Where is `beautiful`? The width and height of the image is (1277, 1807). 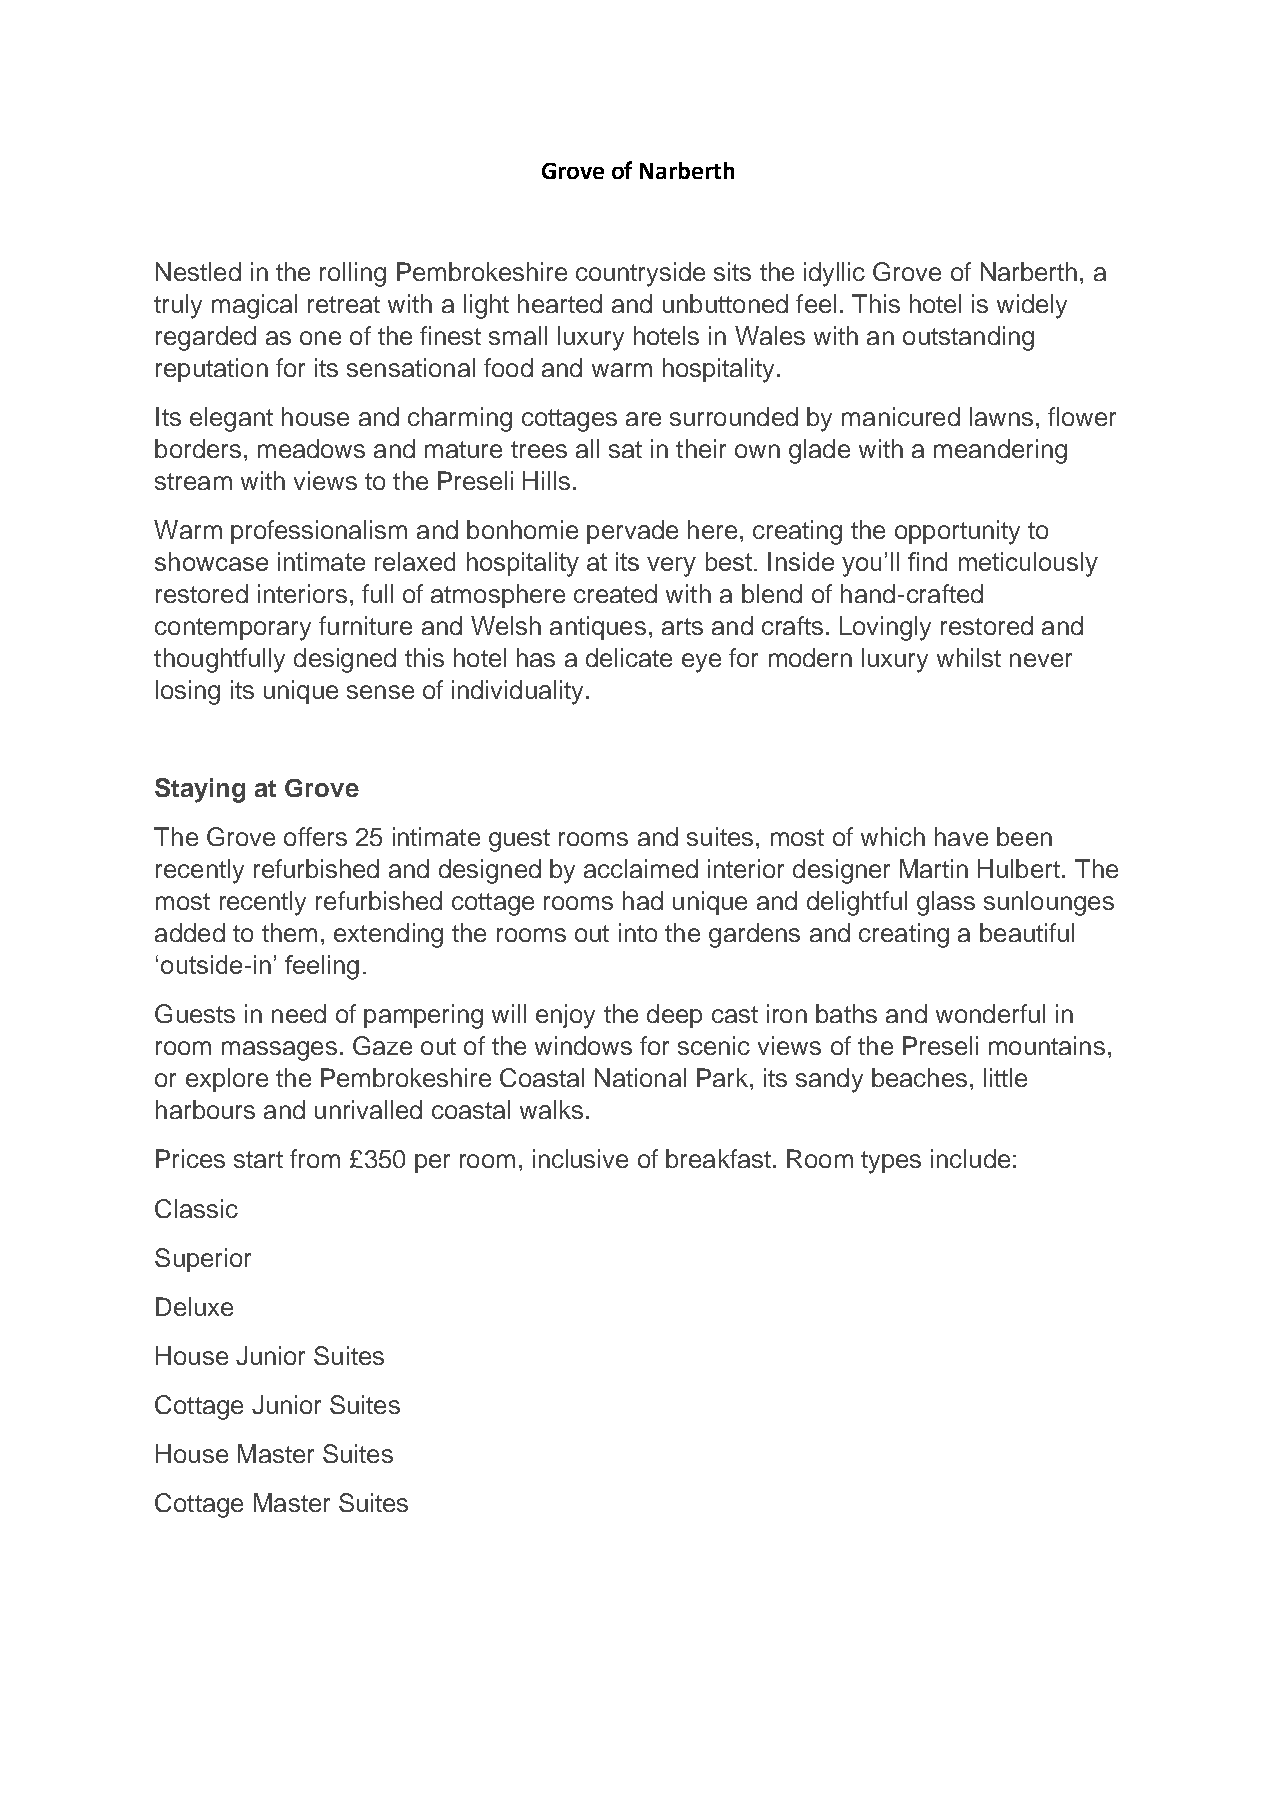
beautiful is located at coordinates (1027, 932).
